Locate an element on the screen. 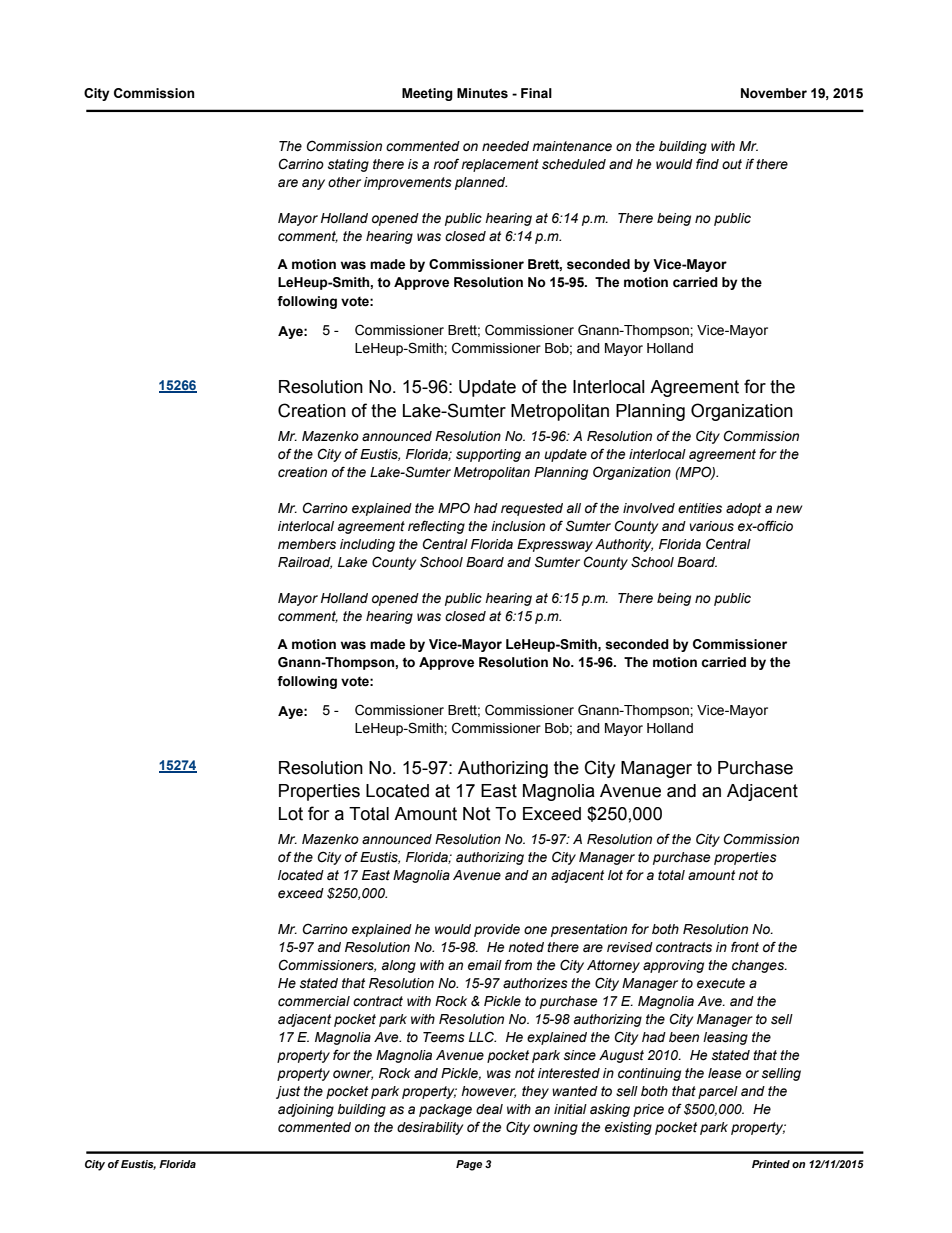 The width and height of the screenshot is (952, 1233). out is located at coordinates (732, 164).
